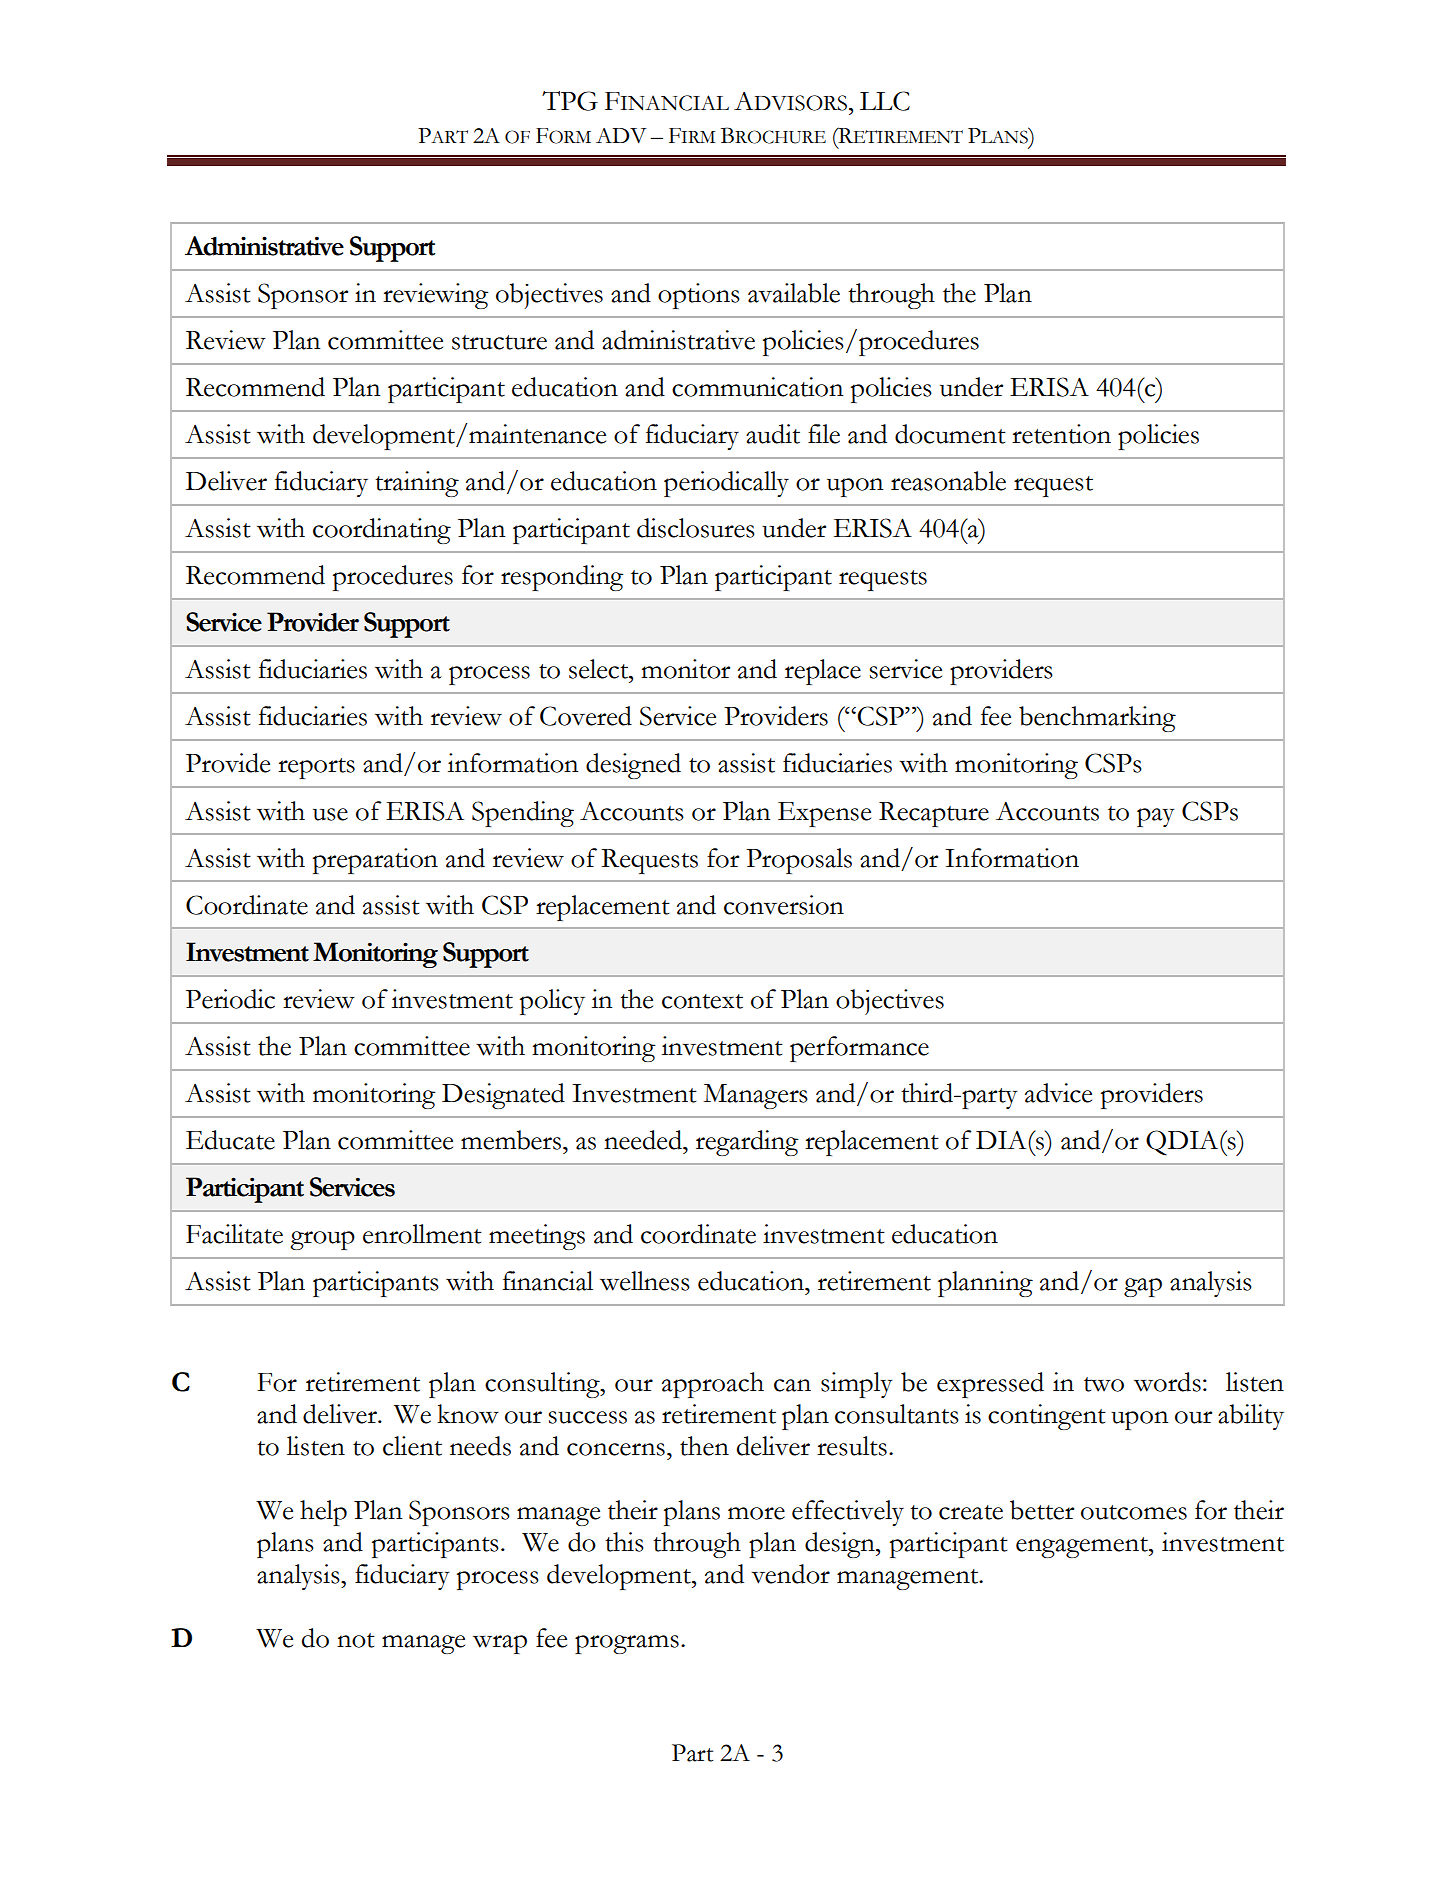 The image size is (1455, 1882). Describe the element at coordinates (1097, 719) in the screenshot. I see `benchmarking` at that location.
